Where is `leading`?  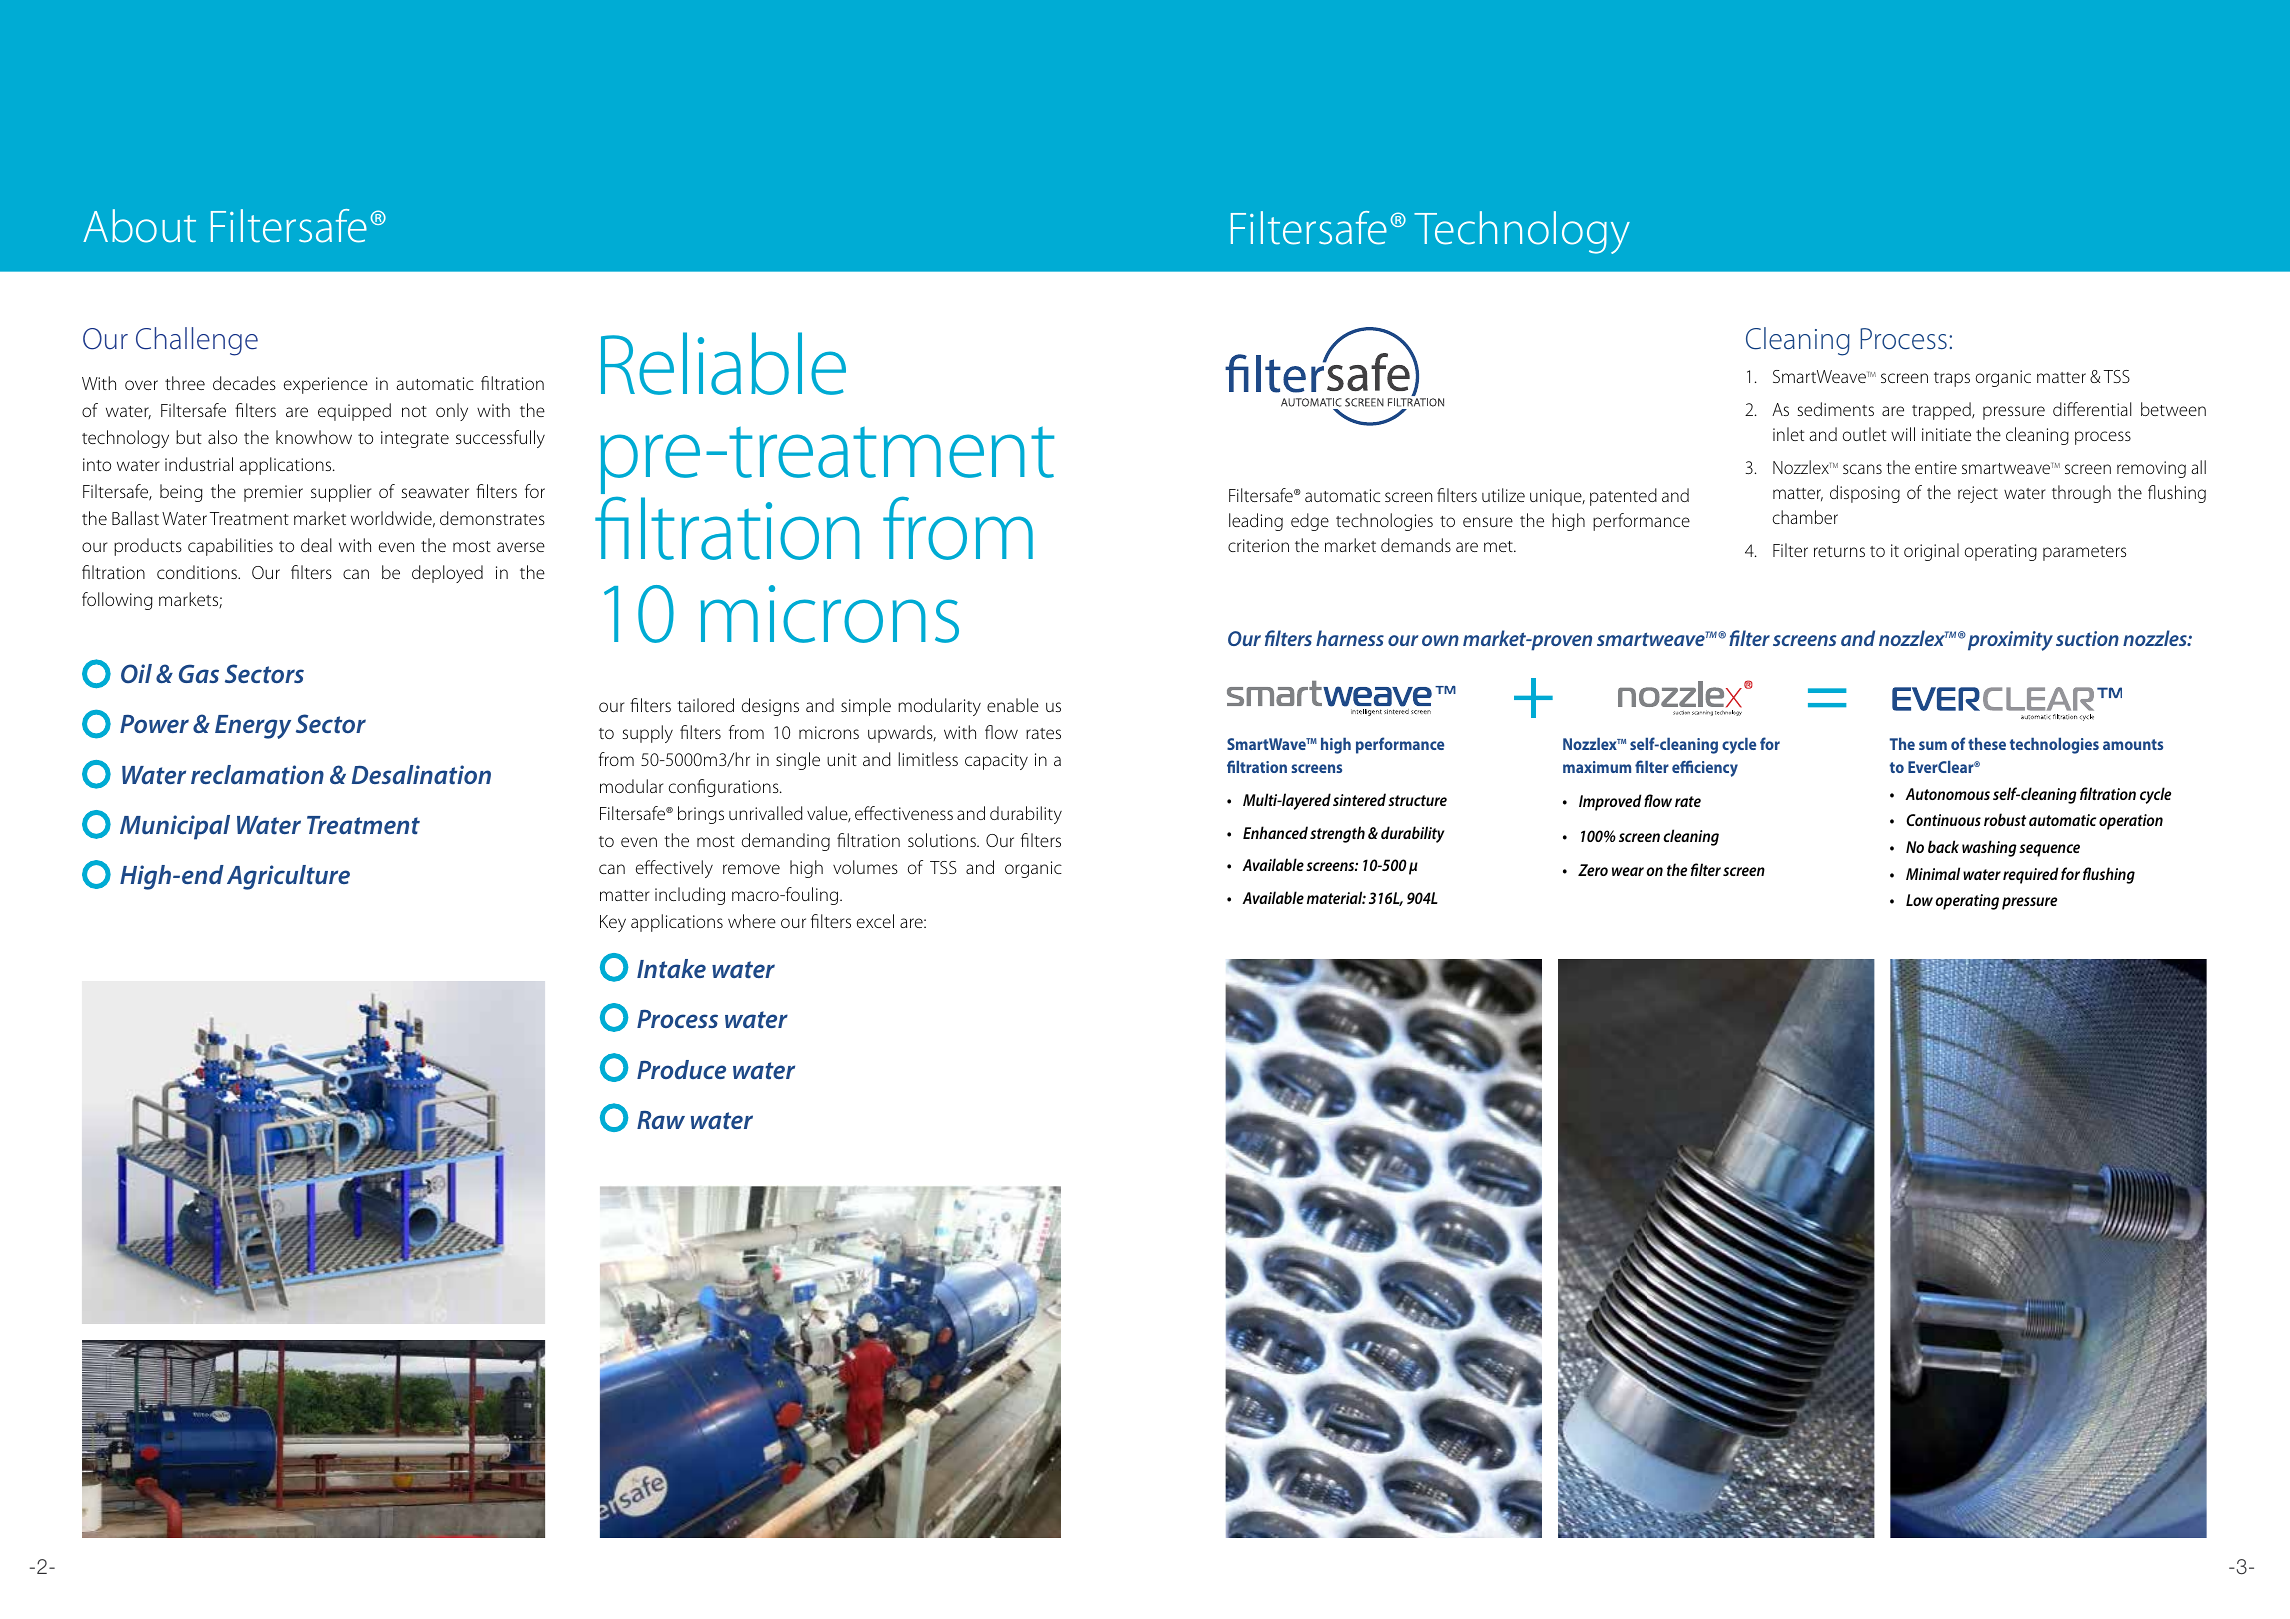 leading is located at coordinates (1256, 522).
